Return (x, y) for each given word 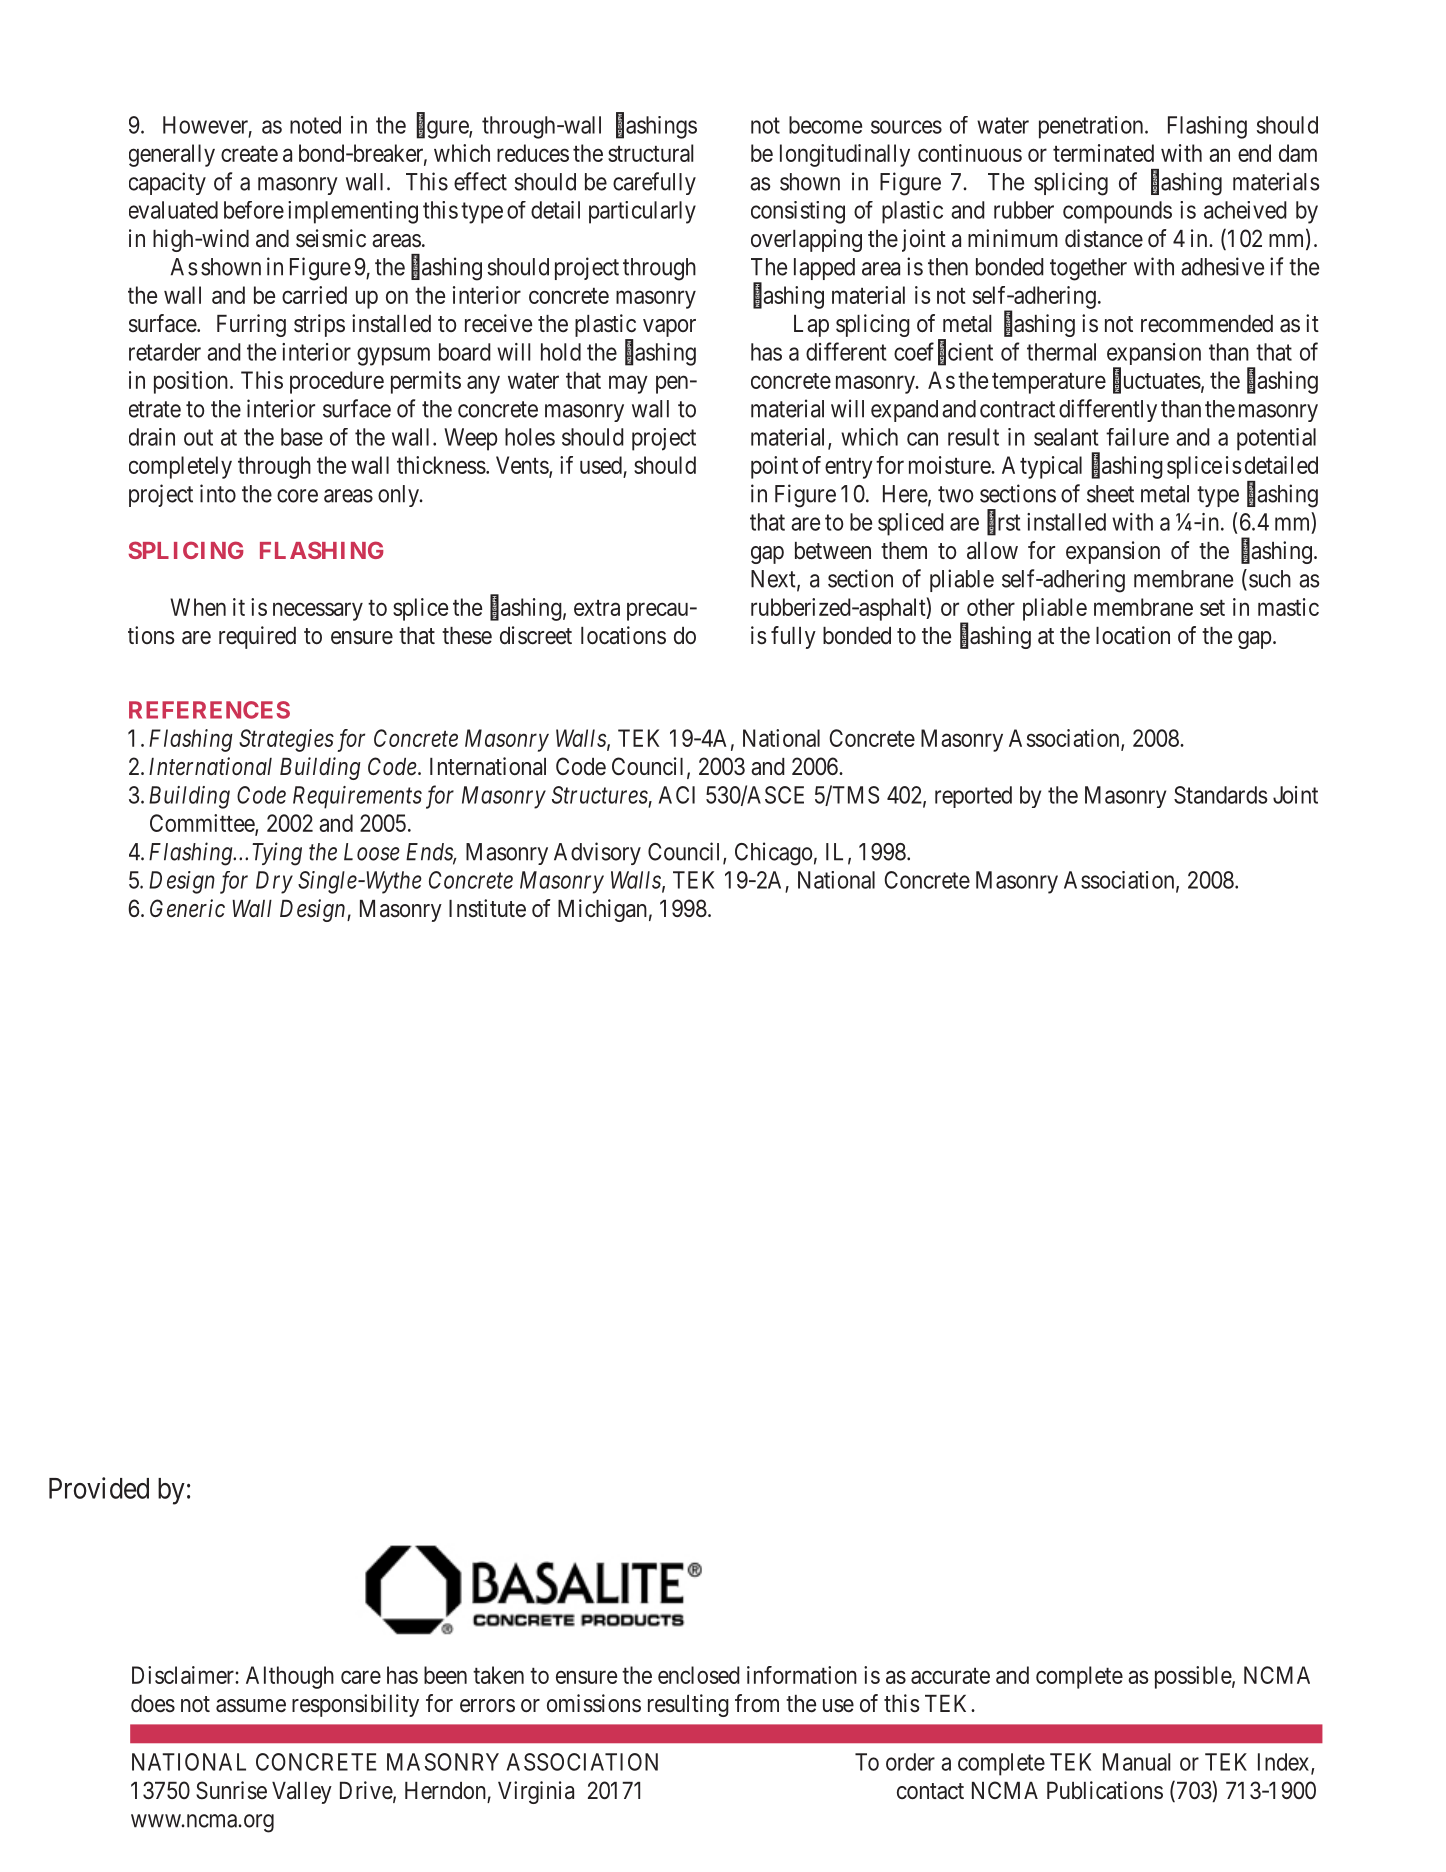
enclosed (699, 1675)
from (757, 1703)
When (198, 607)
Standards (1221, 795)
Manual (1136, 1762)
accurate (950, 1676)
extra (597, 608)
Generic (187, 908)
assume (251, 1706)
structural (650, 153)
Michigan (602, 910)
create (249, 154)
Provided (99, 1488)
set (1212, 608)
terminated (1103, 153)
